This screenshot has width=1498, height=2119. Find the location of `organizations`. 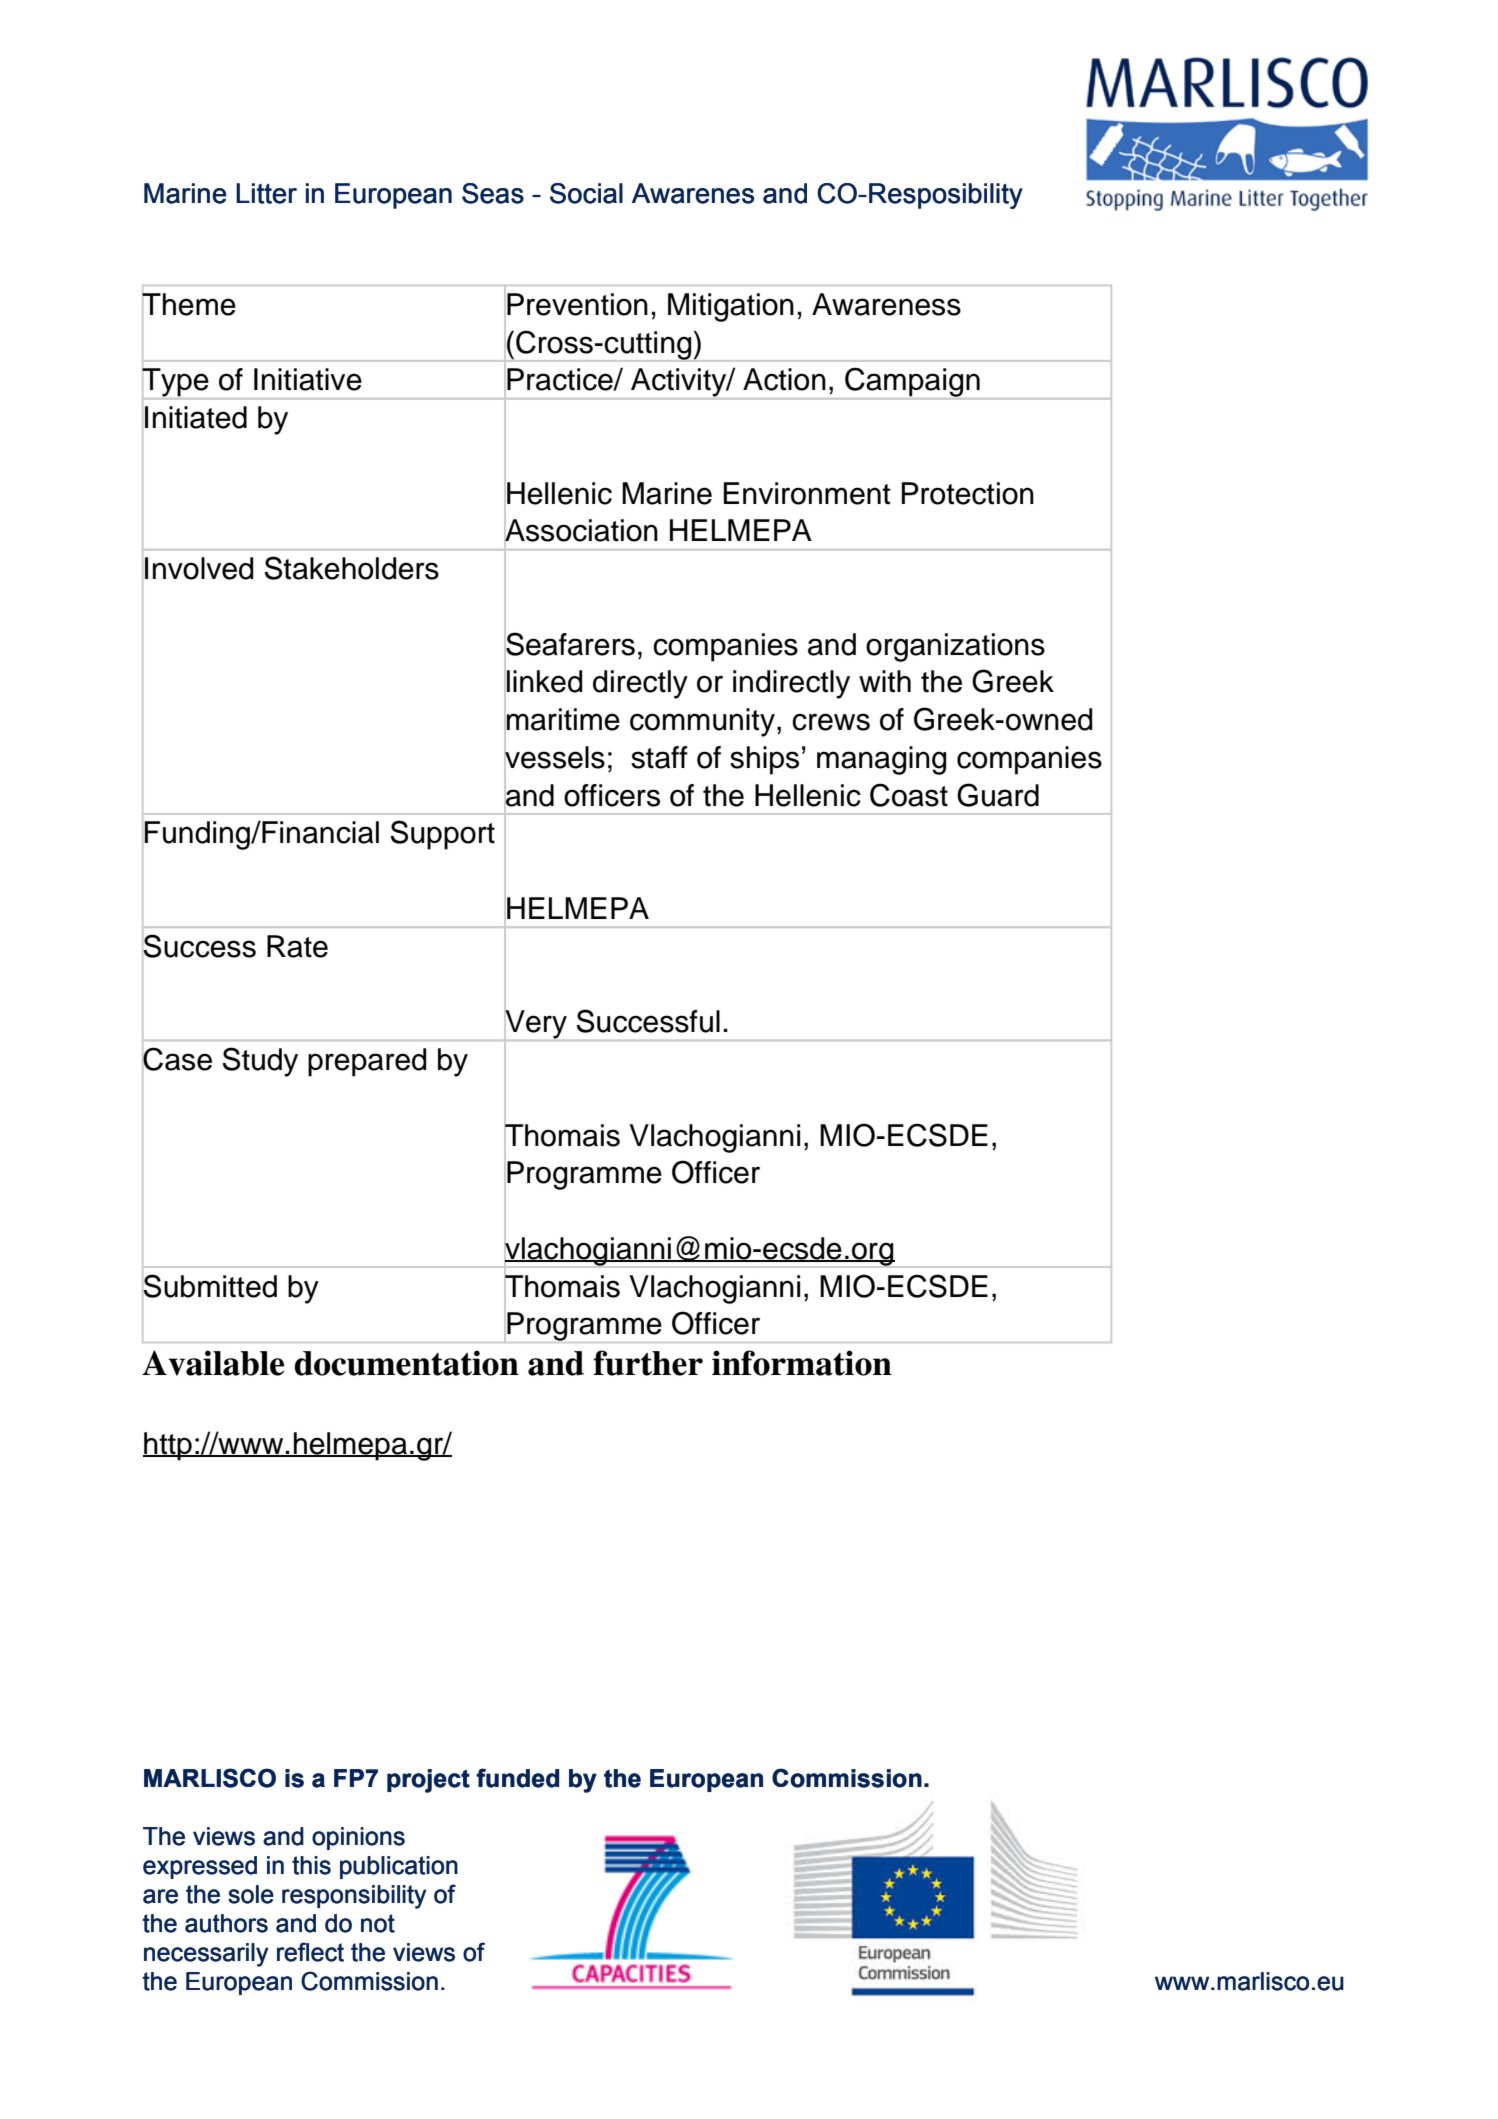

organizations is located at coordinates (955, 647).
